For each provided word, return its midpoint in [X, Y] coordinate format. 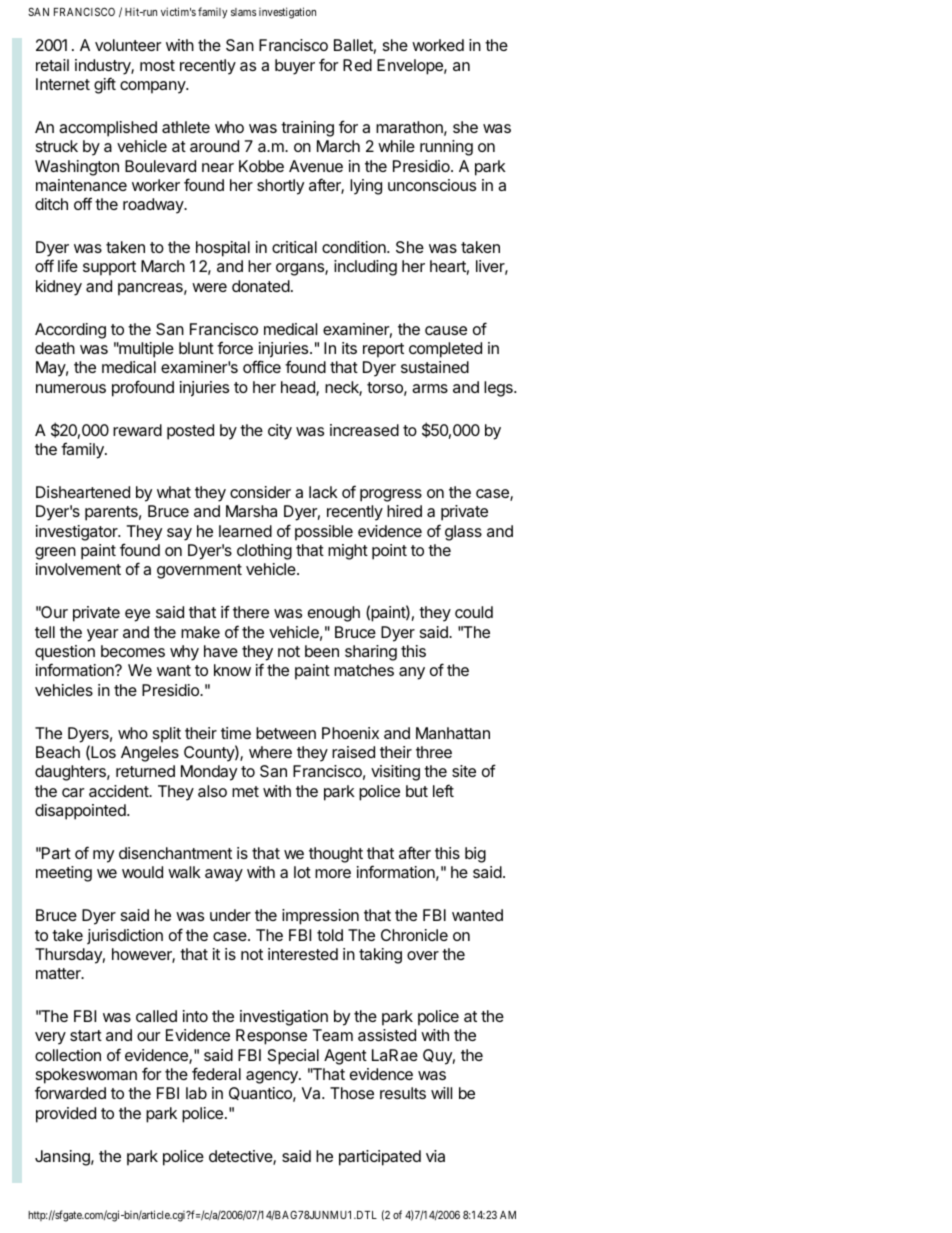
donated [261, 286]
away [224, 875]
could [474, 612]
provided [66, 1115]
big [475, 855]
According [70, 331]
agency [273, 1077]
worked [438, 45]
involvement [78, 569]
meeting [64, 874]
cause [446, 330]
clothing [264, 552]
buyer [295, 67]
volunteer [128, 45]
